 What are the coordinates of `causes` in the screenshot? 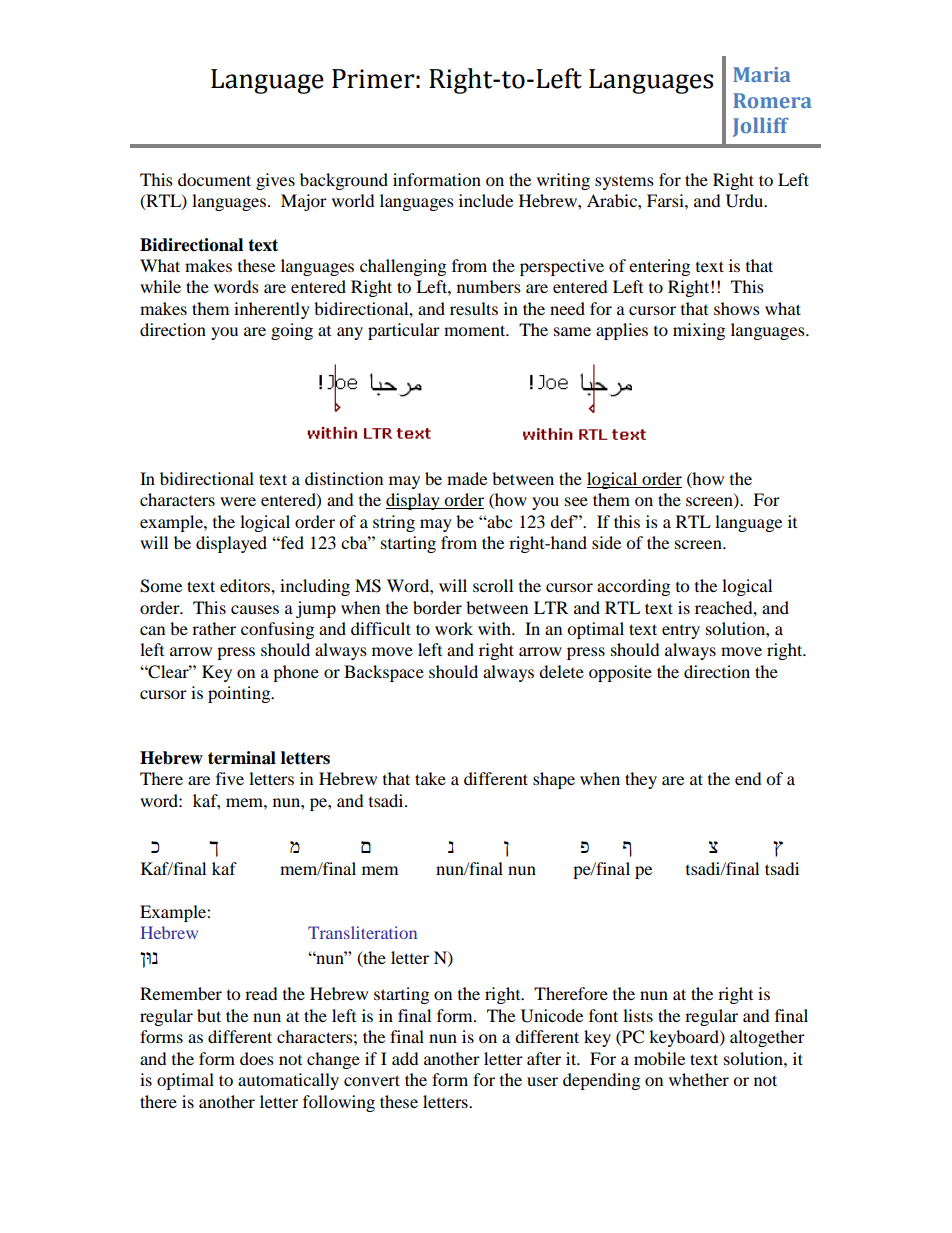 It's located at (255, 609).
